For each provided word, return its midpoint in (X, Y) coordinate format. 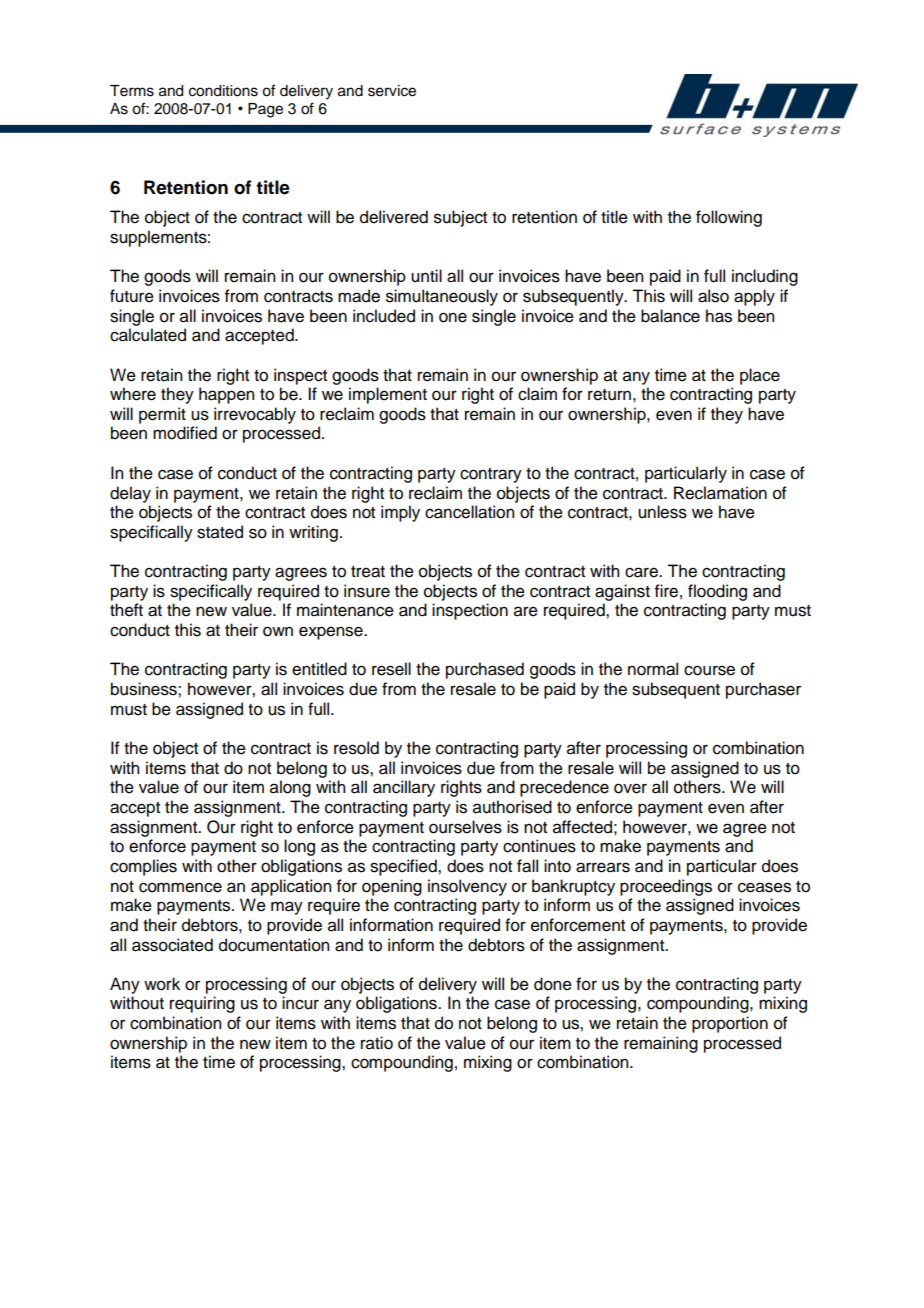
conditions (223, 91)
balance (670, 316)
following (729, 218)
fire (666, 591)
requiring (202, 1004)
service (392, 91)
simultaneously (442, 297)
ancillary (404, 788)
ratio (377, 1043)
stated (220, 532)
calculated (148, 335)
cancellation (469, 512)
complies (143, 867)
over (630, 788)
